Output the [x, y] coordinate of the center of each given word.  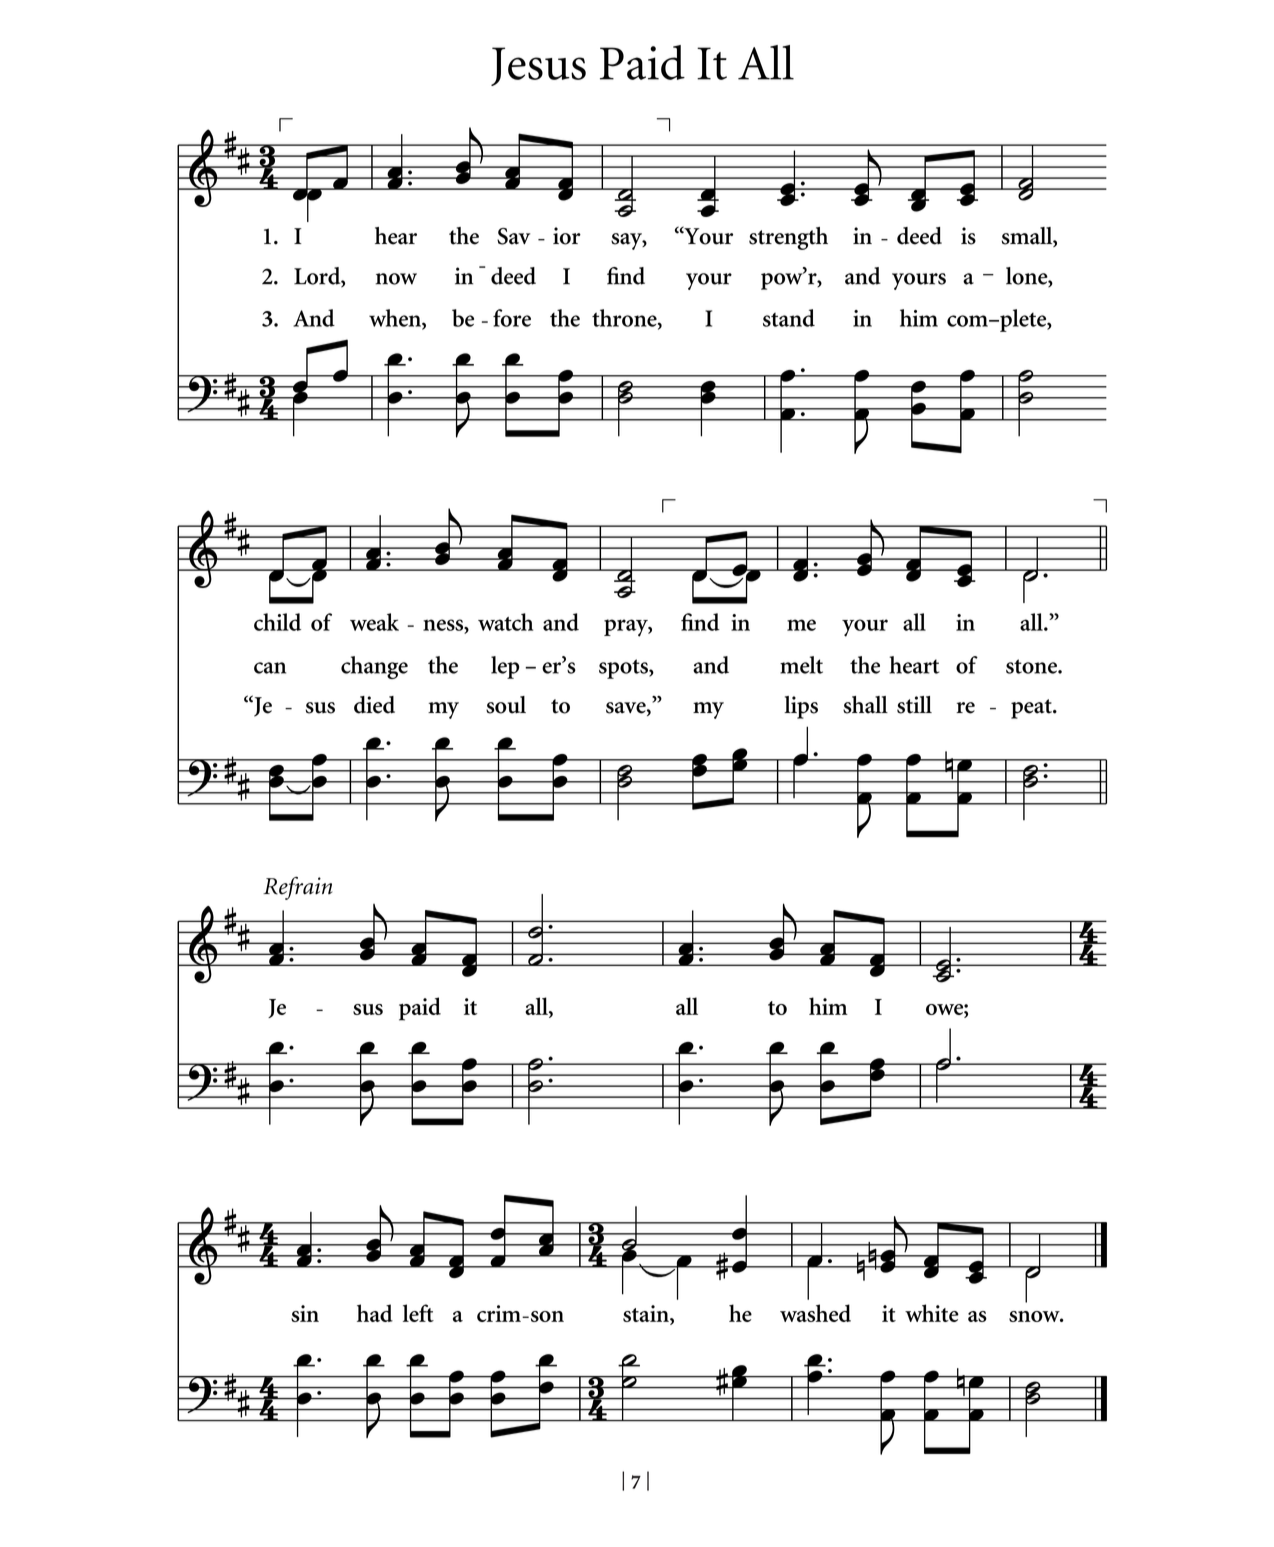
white [932, 1313]
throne [625, 319]
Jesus [538, 66]
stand [789, 318]
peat [1032, 709]
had [375, 1313]
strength [788, 238]
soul [506, 705]
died [374, 705]
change [374, 667]
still [914, 705]
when [396, 319]
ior [567, 236]
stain [647, 1313]
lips [801, 707]
